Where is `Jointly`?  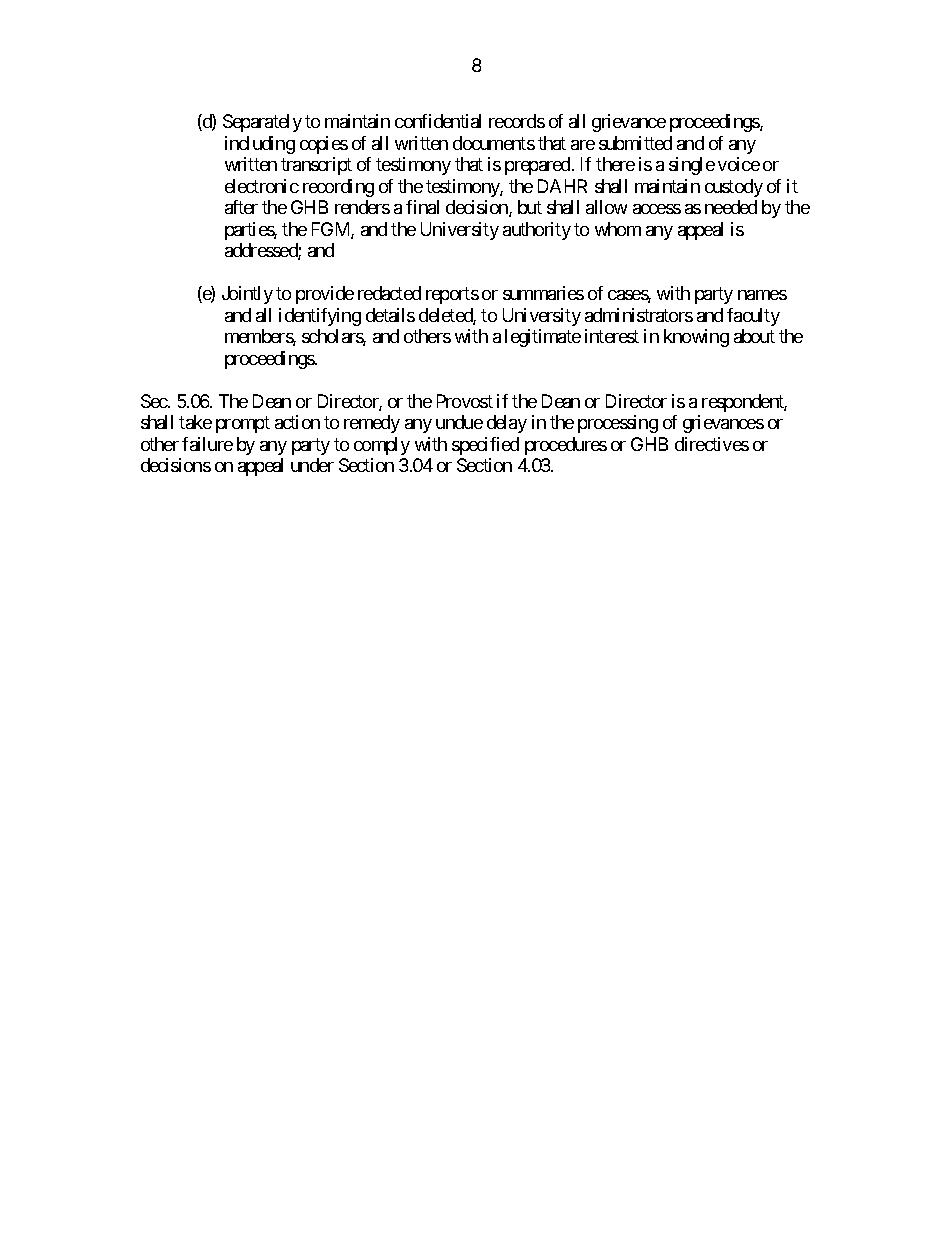
Jointly is located at coordinates (247, 295).
